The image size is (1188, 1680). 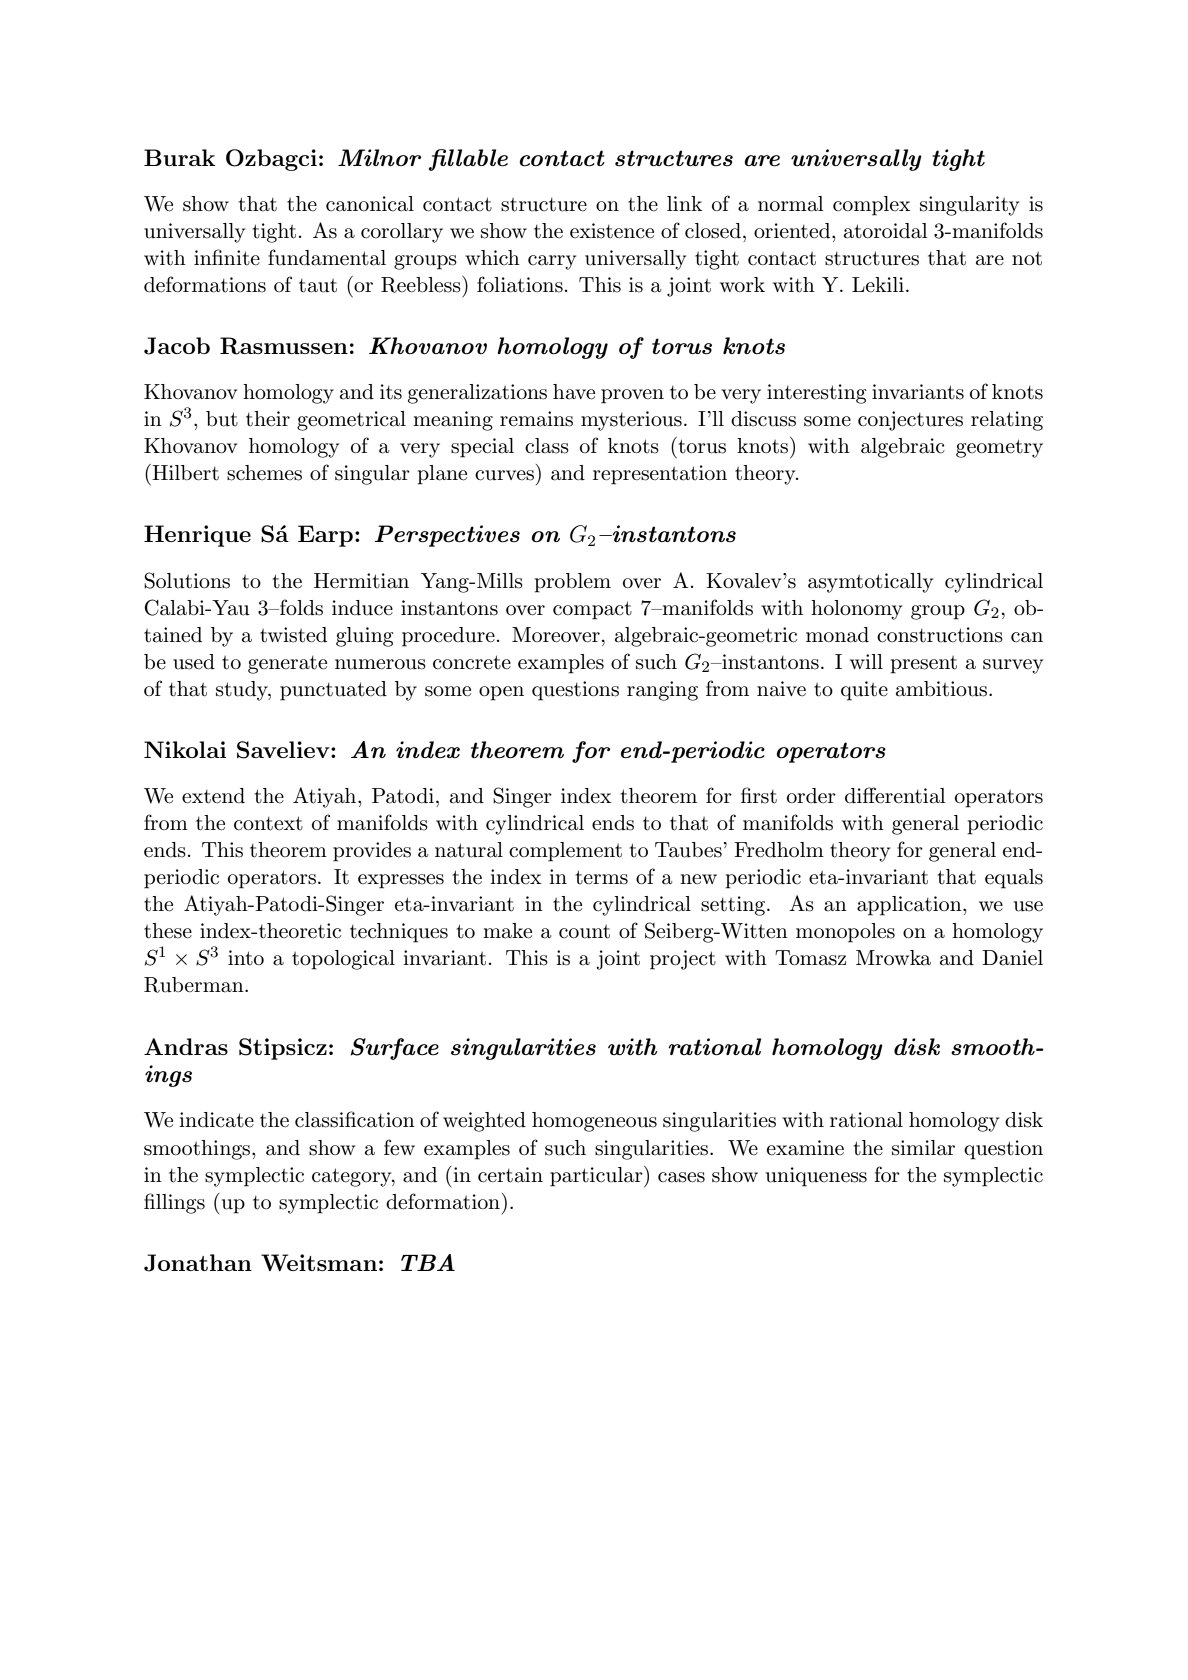 What do you see at coordinates (370, 204) in the screenshot?
I see `canonical` at bounding box center [370, 204].
